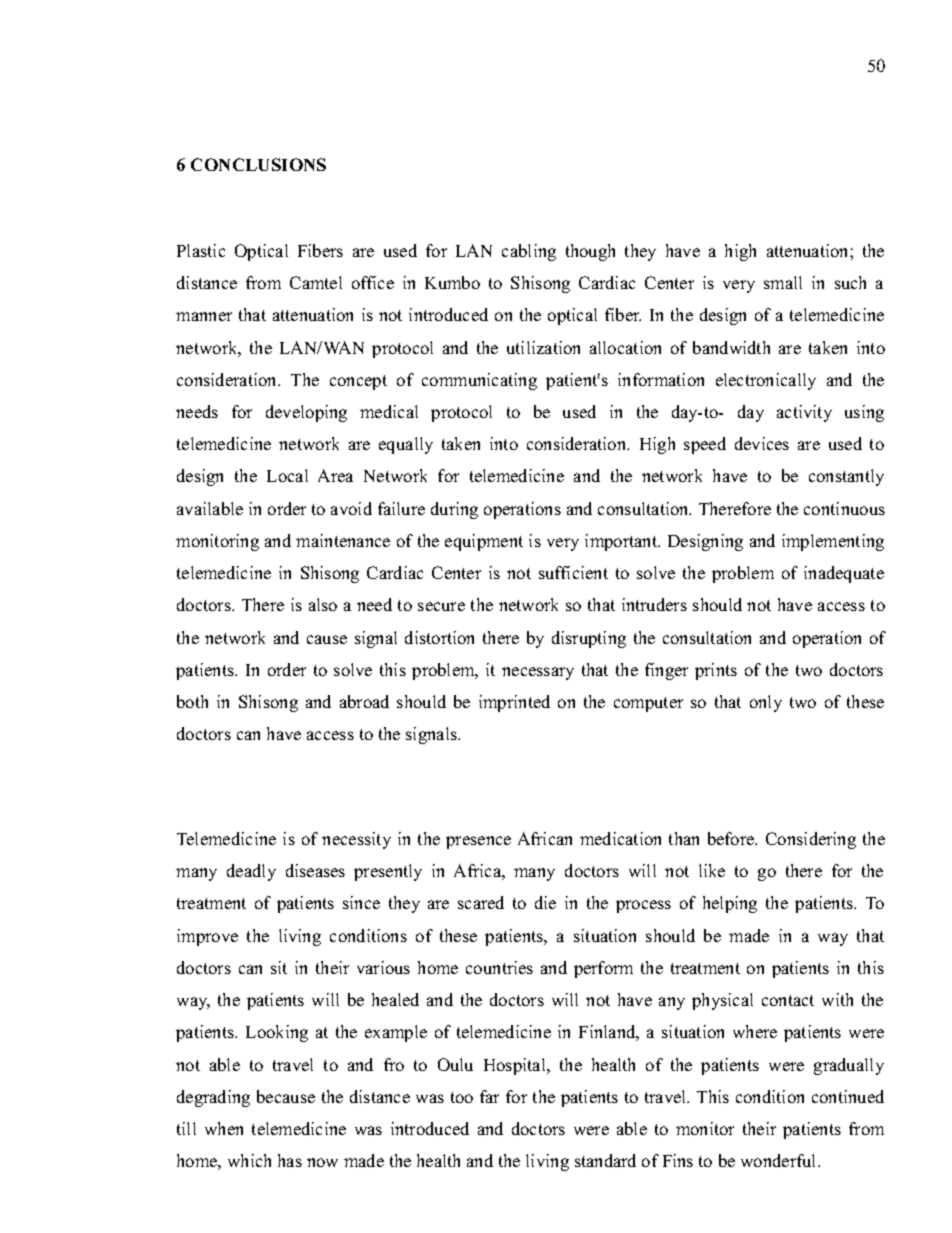  I want to click on Considering, so click(811, 840).
